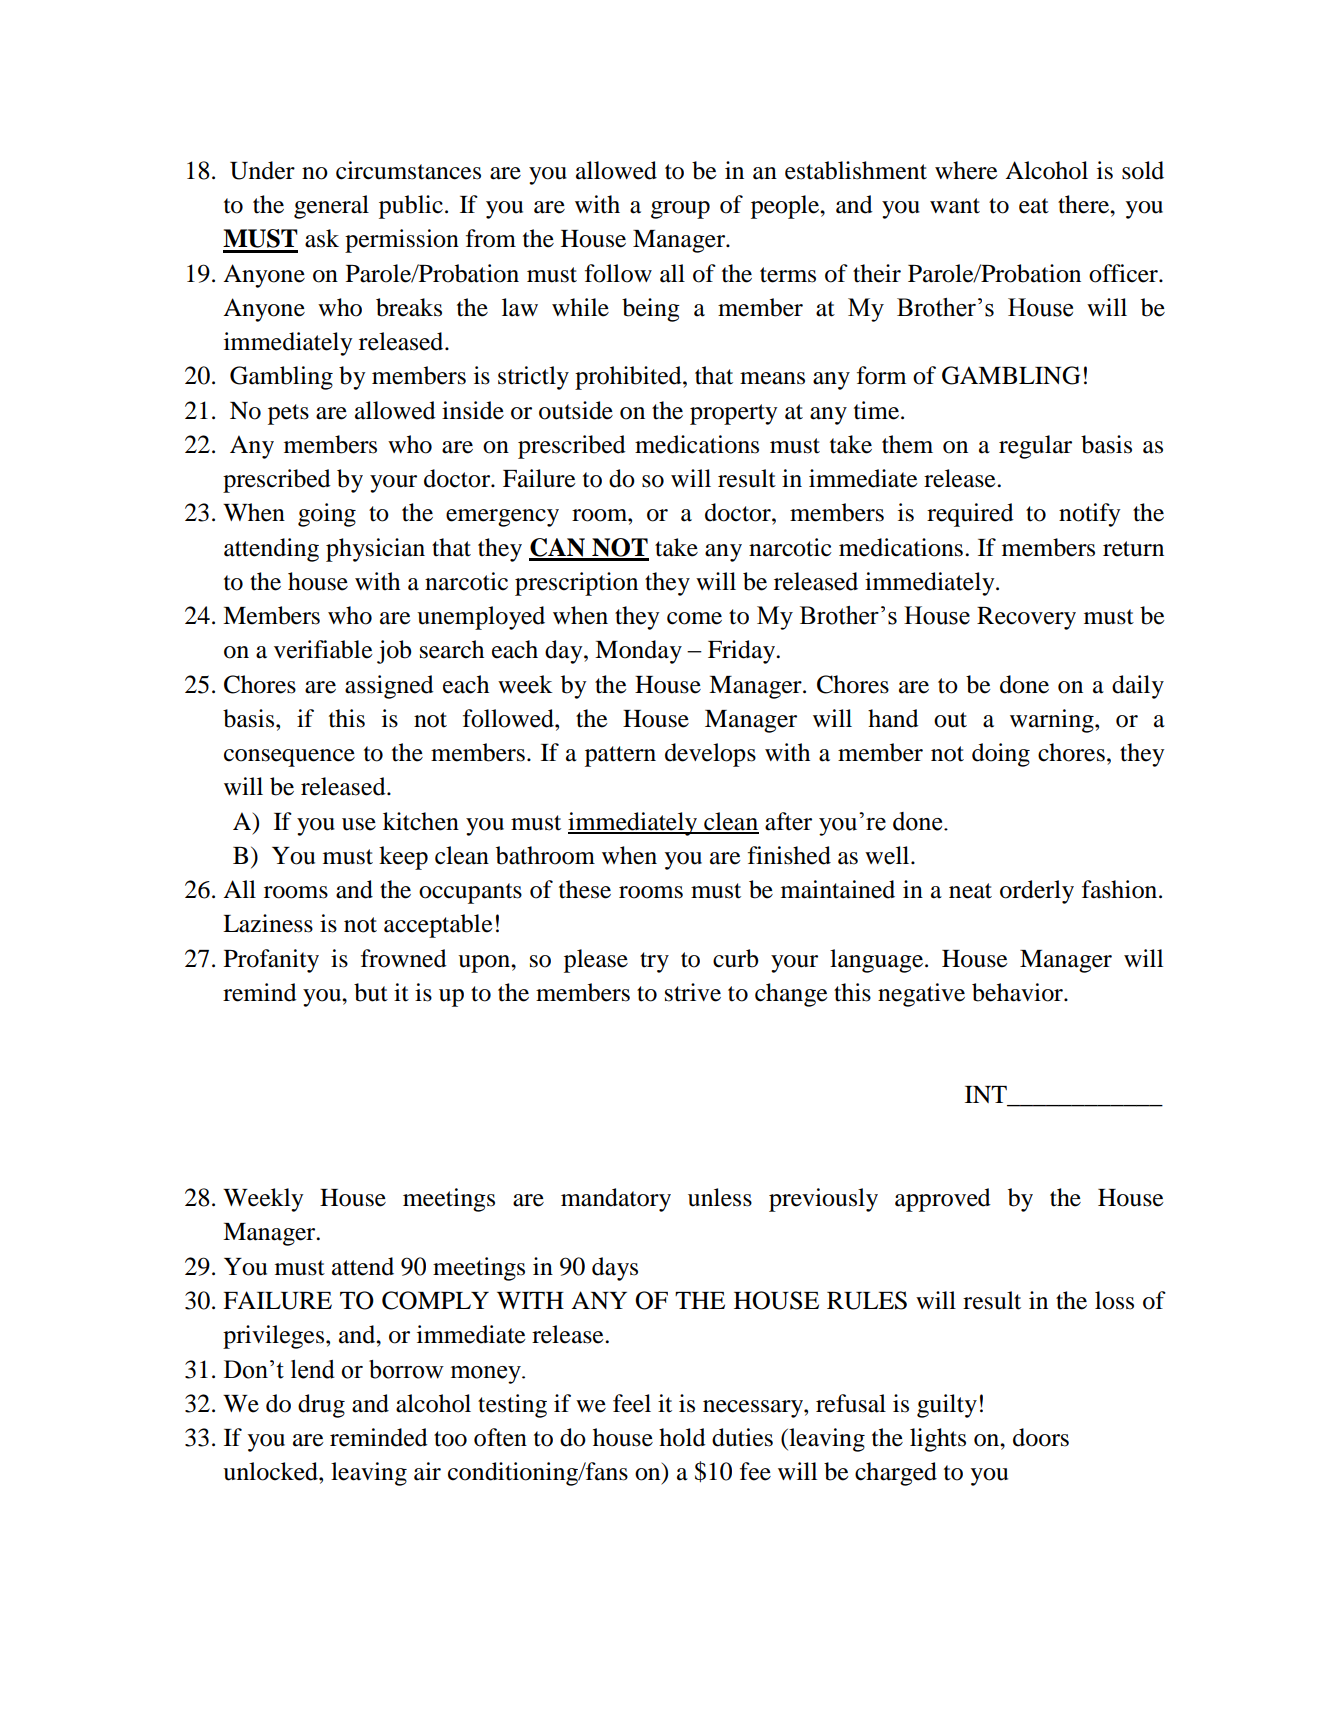 This document has height=1709, width=1320. I want to click on general, so click(331, 207).
